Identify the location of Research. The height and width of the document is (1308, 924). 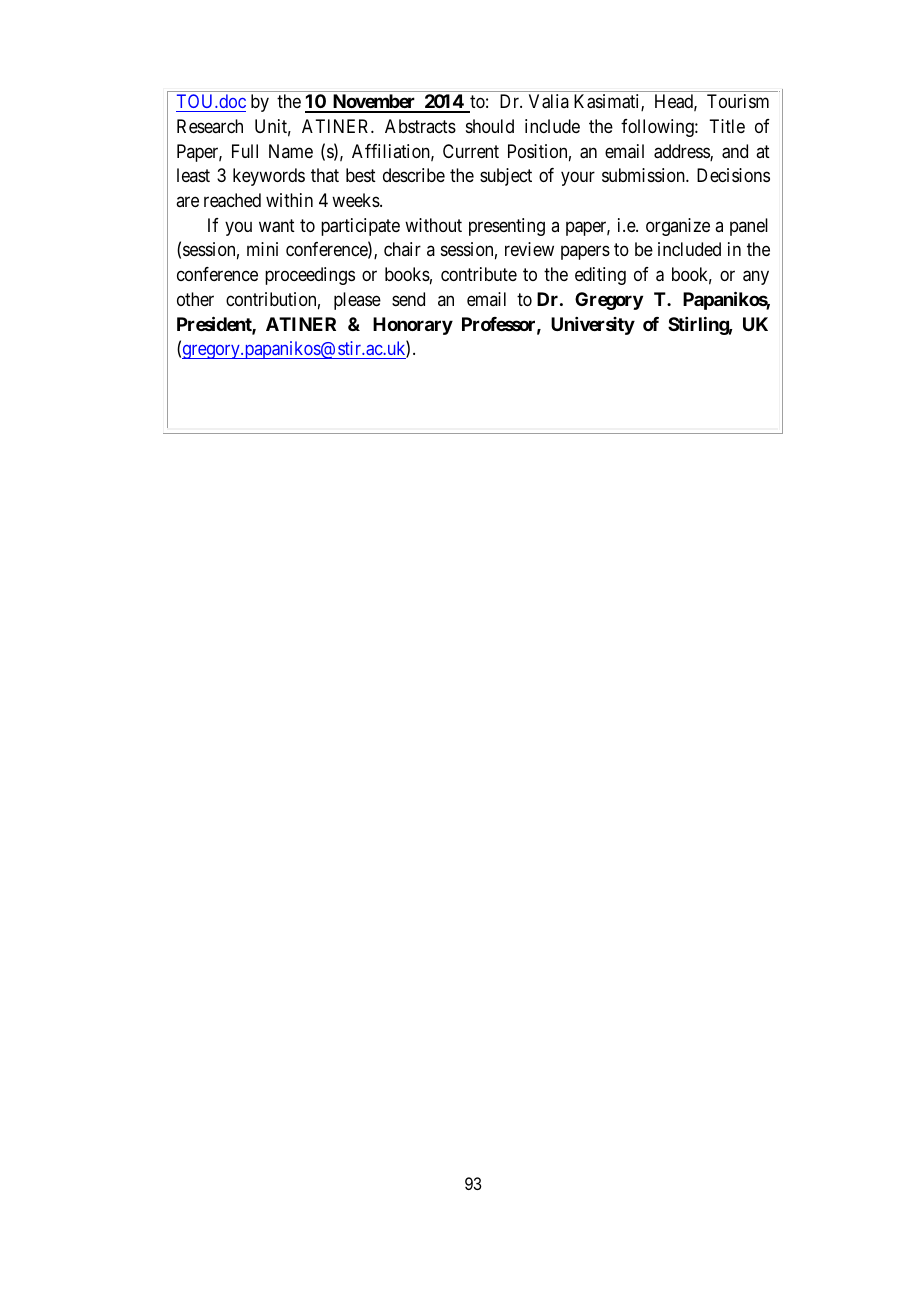
(210, 126).
